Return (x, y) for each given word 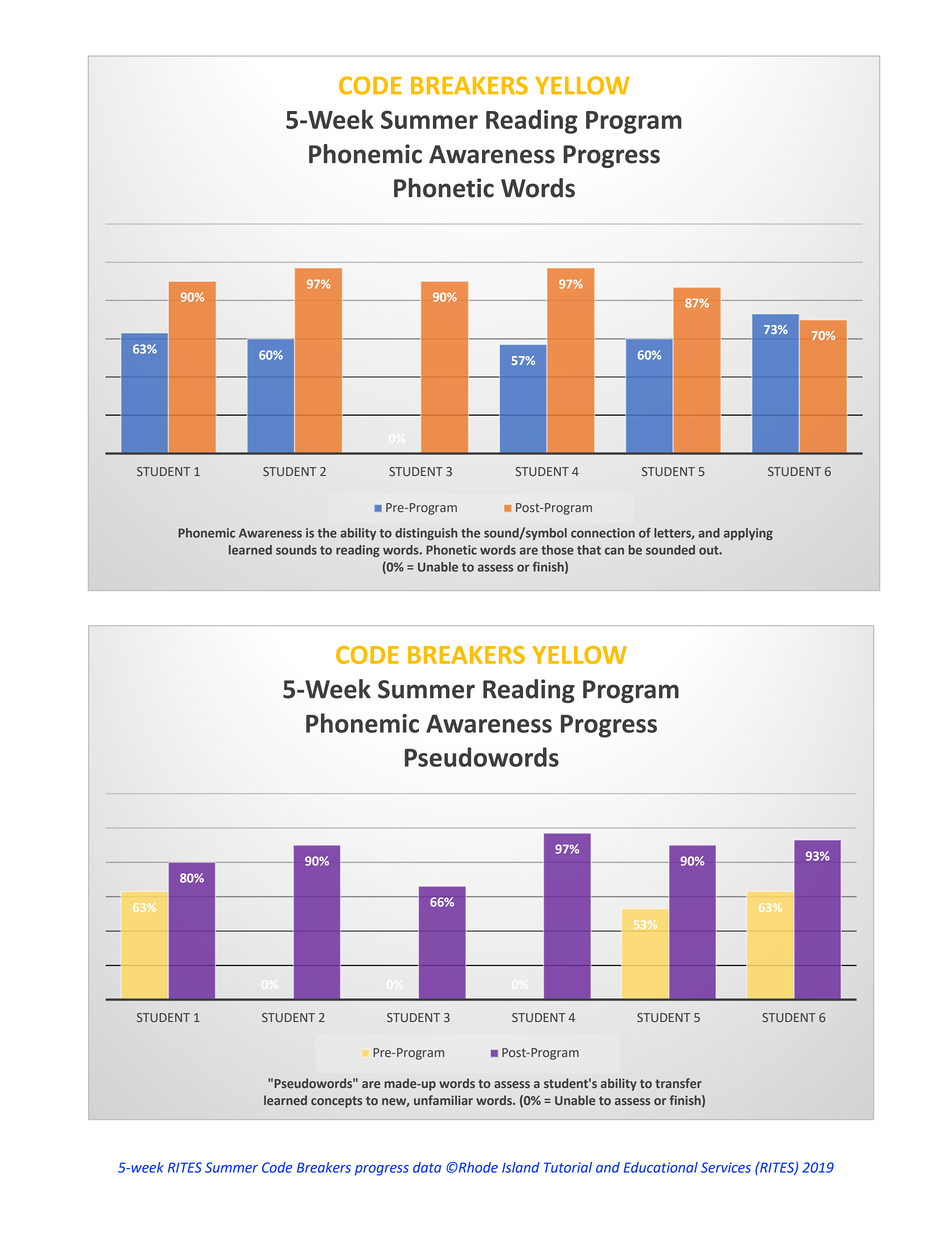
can (614, 551)
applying (748, 534)
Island (521, 1167)
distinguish (426, 534)
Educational (661, 1167)
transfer (678, 1083)
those (557, 550)
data (427, 1167)
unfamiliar (443, 1100)
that (589, 550)
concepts (336, 1102)
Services (726, 1167)
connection (603, 533)
